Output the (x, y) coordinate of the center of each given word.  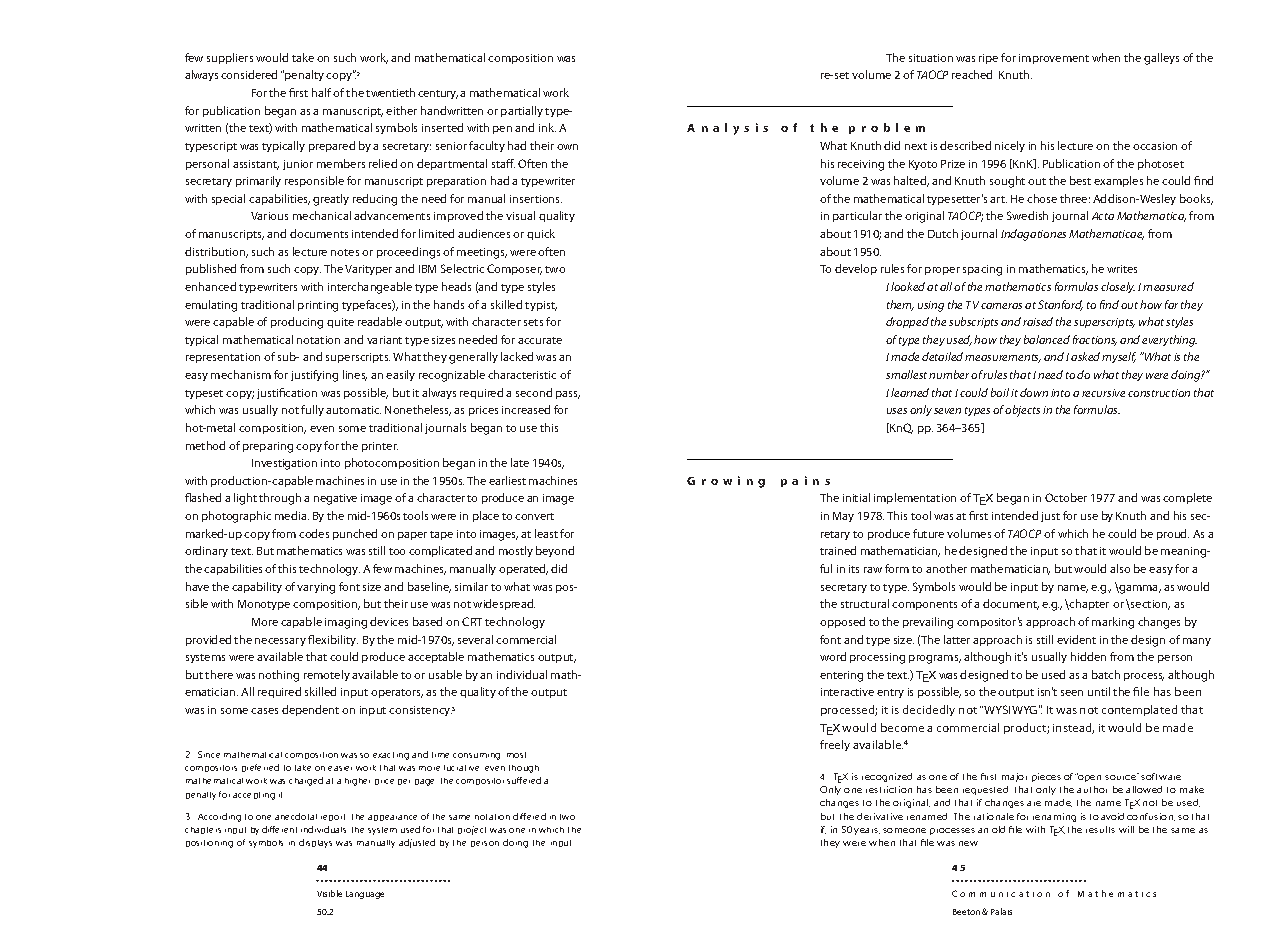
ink (547, 127)
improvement (1054, 59)
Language (365, 895)
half (321, 92)
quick (541, 234)
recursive (1103, 393)
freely (835, 745)
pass (568, 395)
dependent (310, 710)
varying (316, 588)
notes (345, 252)
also (1120, 568)
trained (838, 550)
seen (1072, 693)
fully (312, 410)
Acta (1103, 216)
